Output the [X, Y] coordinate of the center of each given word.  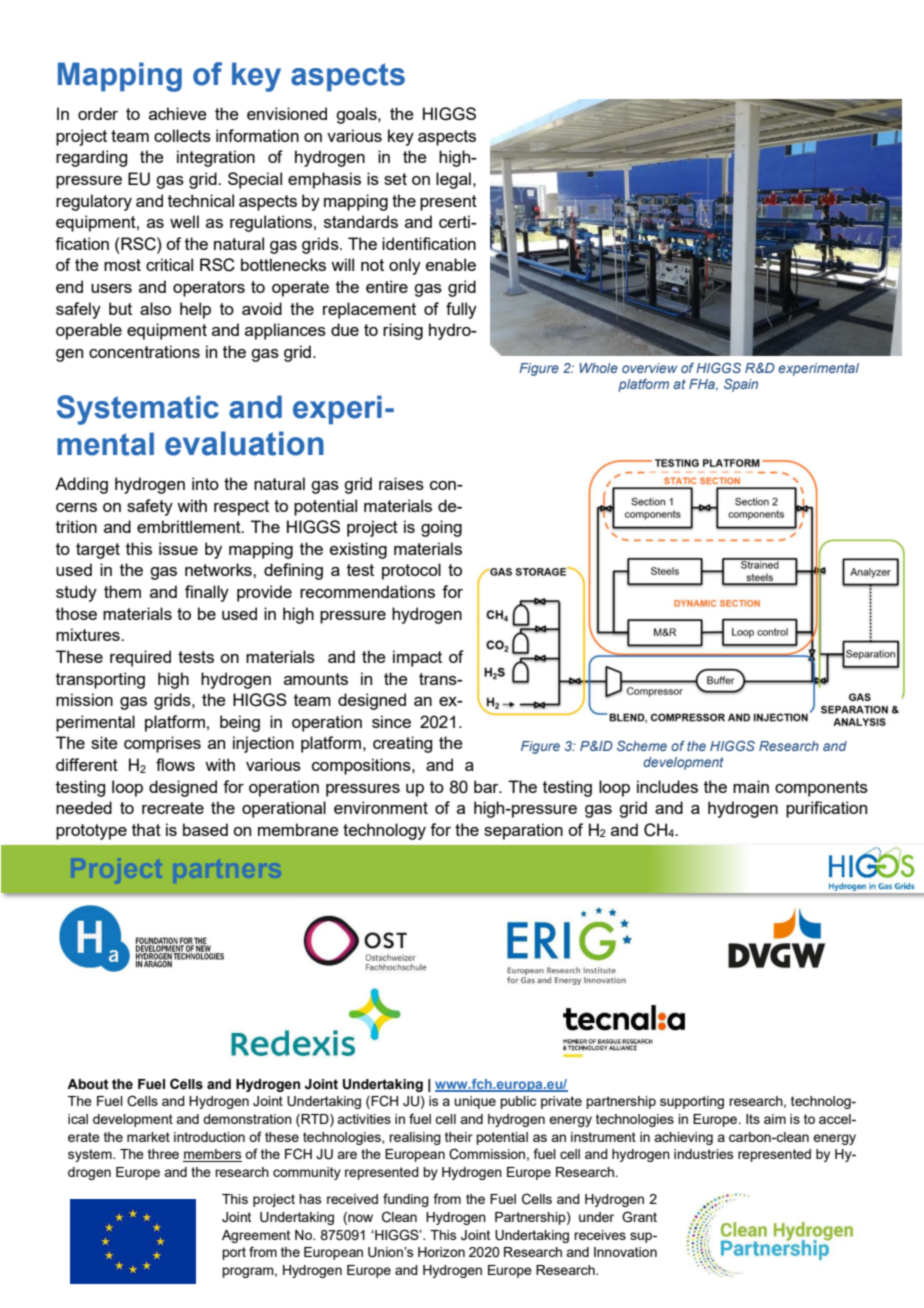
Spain [741, 385]
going [441, 528]
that [146, 829]
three [163, 1154]
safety [150, 507]
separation [523, 831]
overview [649, 368]
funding [406, 1200]
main [751, 786]
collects [182, 135]
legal [453, 180]
